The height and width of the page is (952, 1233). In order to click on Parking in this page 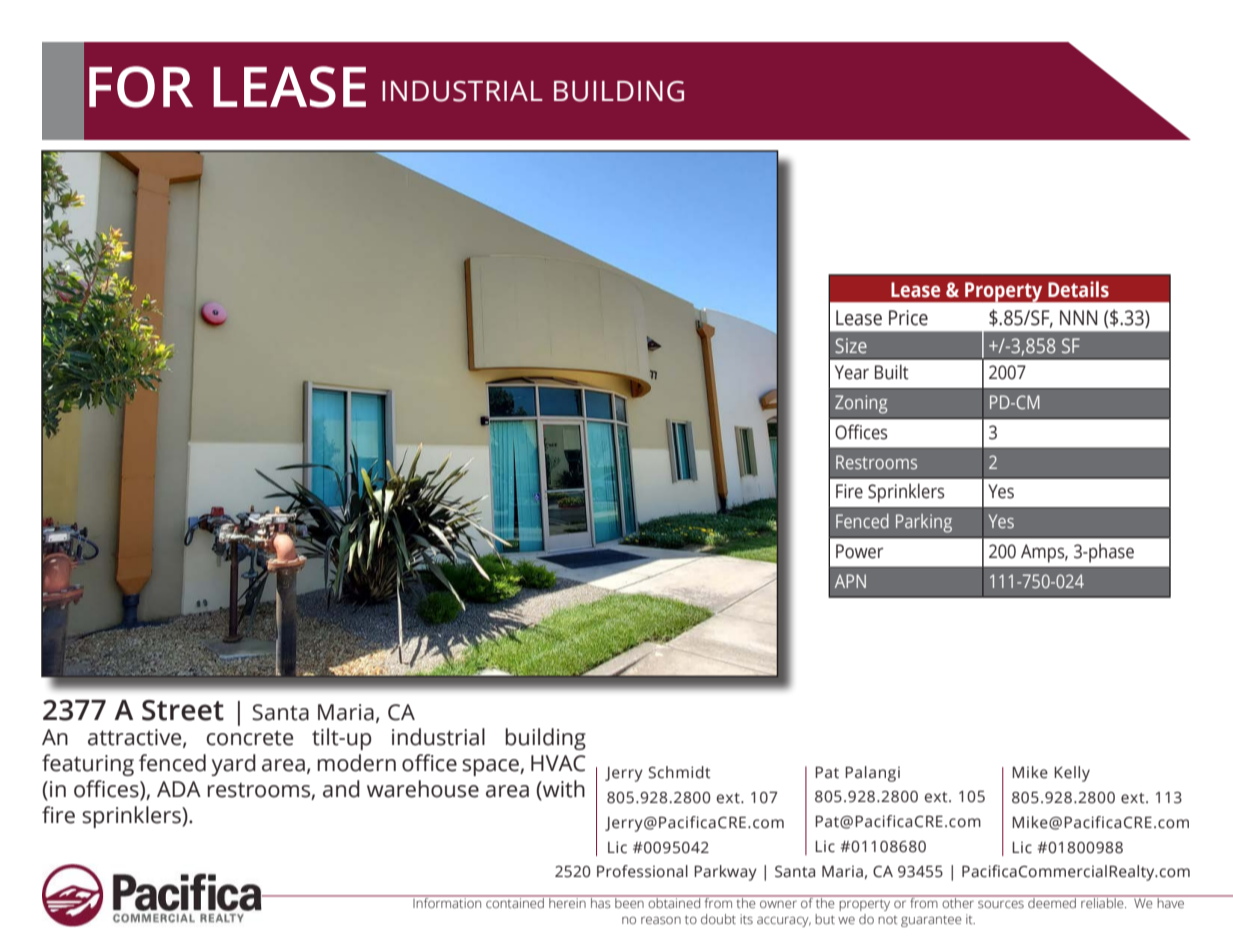, I will do `click(924, 523)`.
